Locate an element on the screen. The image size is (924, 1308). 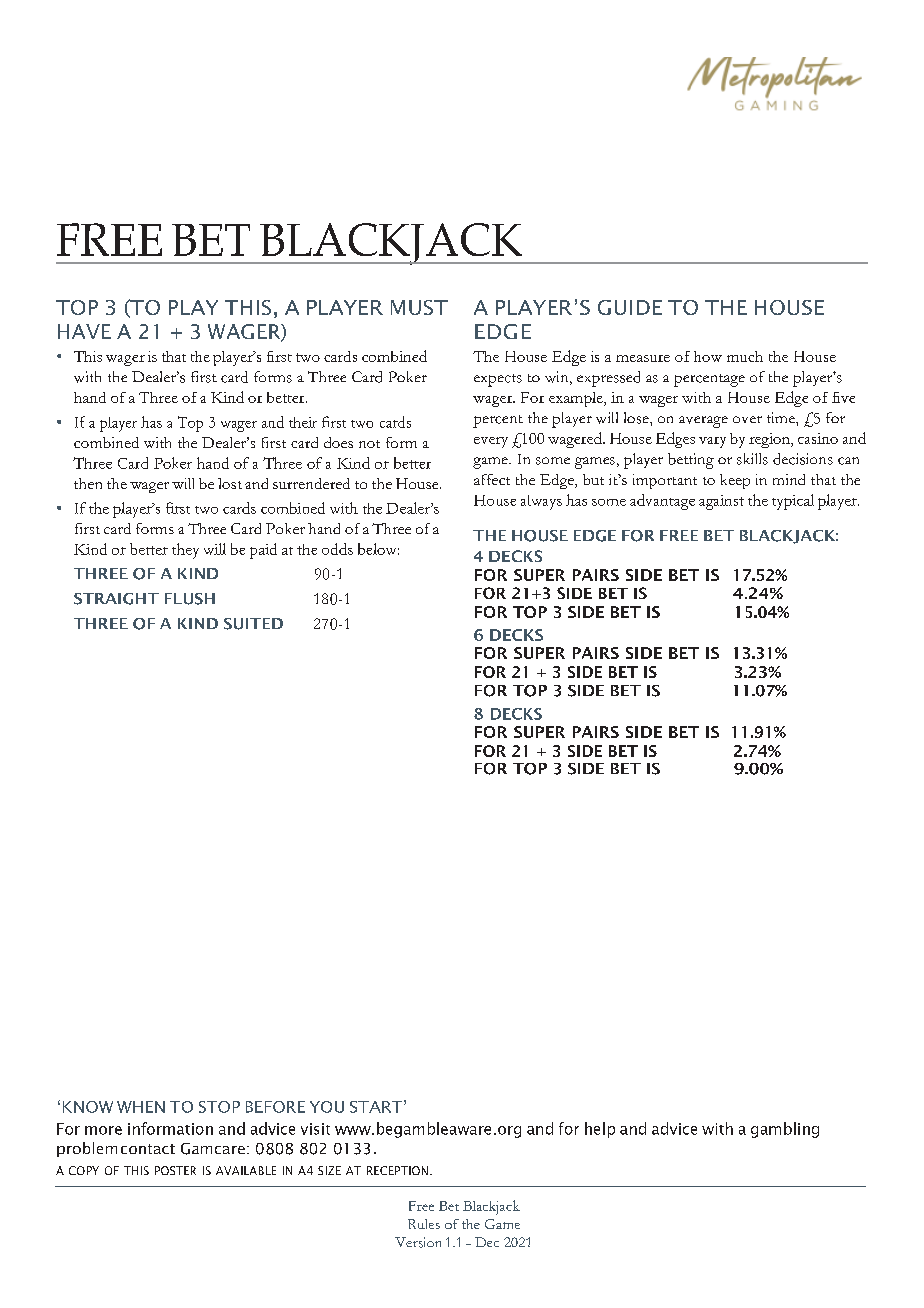
much is located at coordinates (745, 356).
